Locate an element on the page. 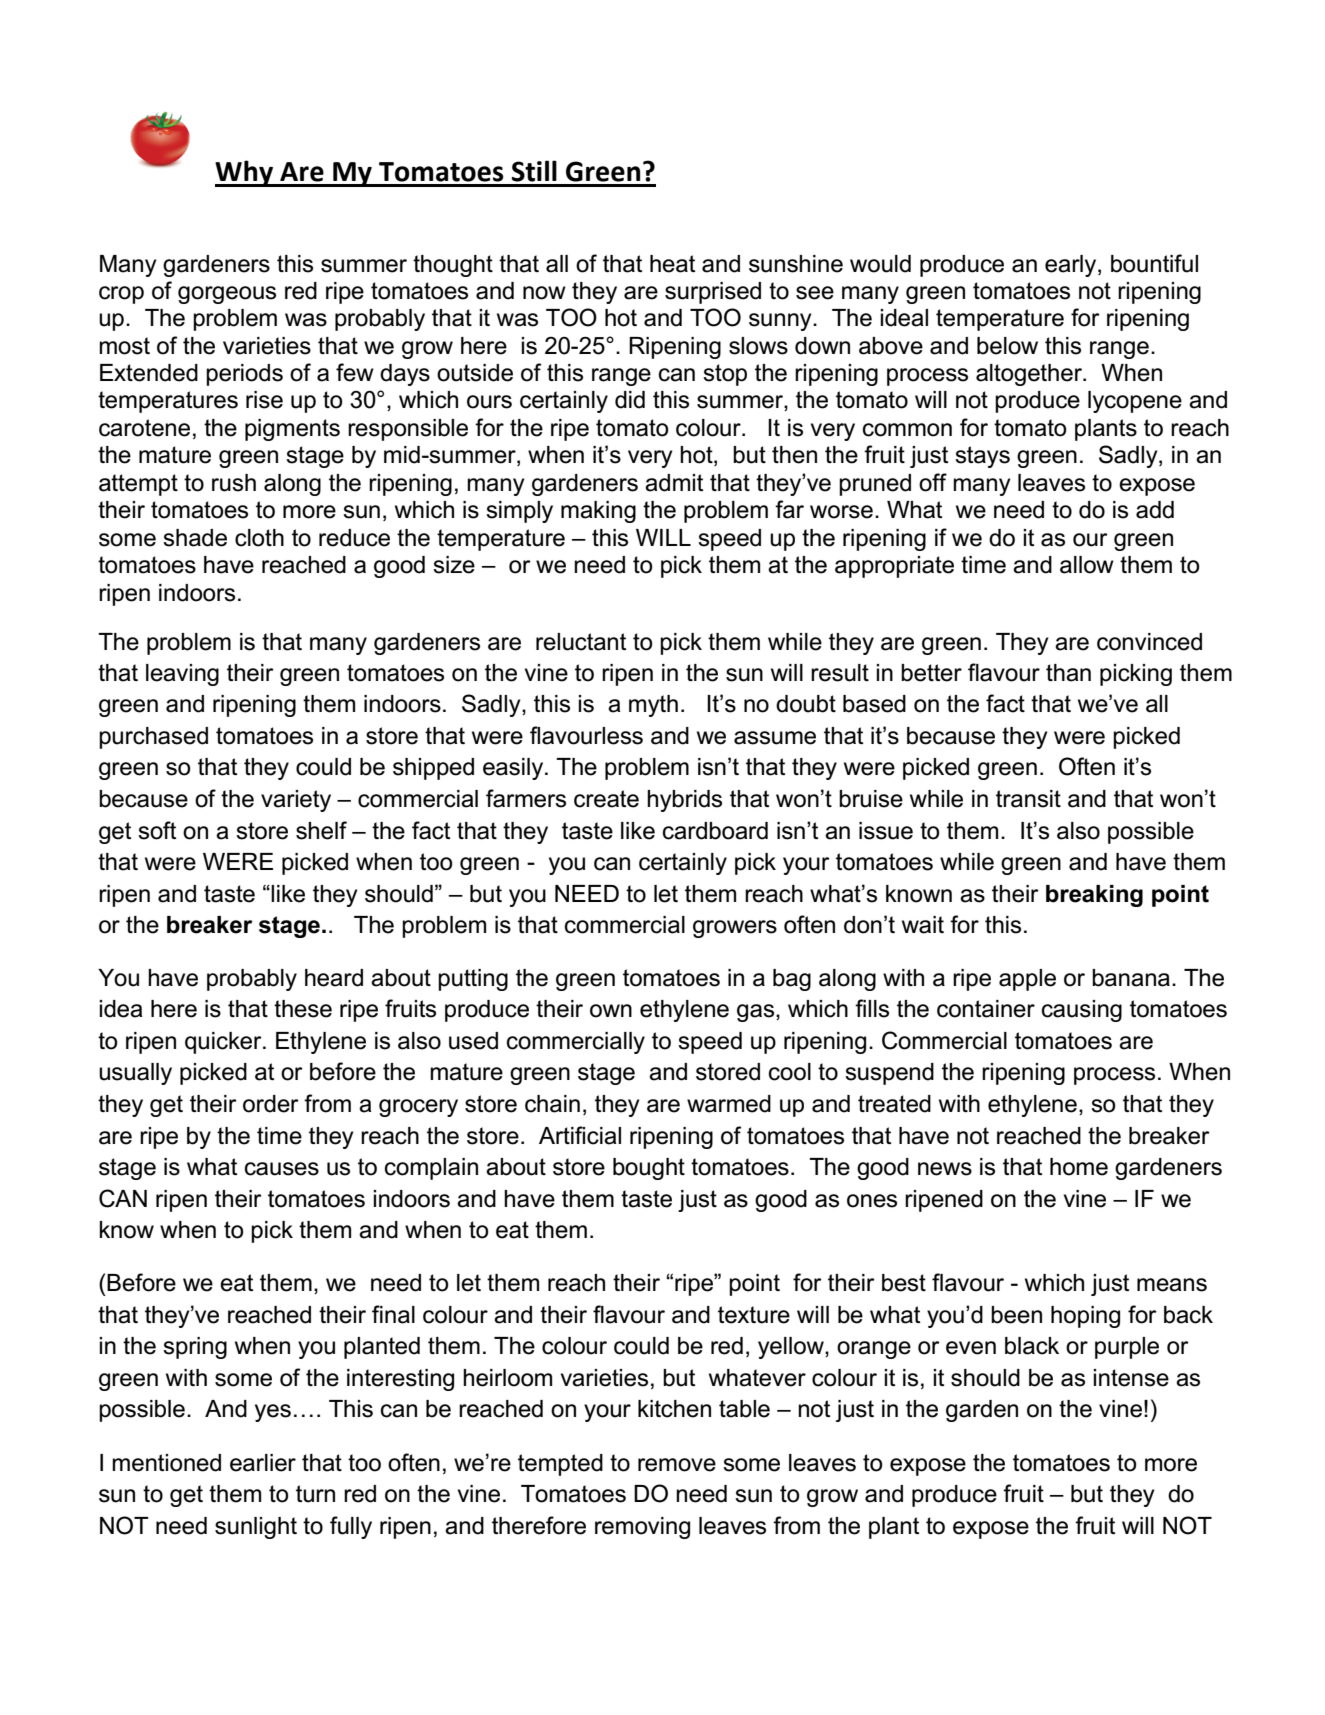 Image resolution: width=1325 pixels, height=1715 pixels. remove is located at coordinates (677, 1465).
